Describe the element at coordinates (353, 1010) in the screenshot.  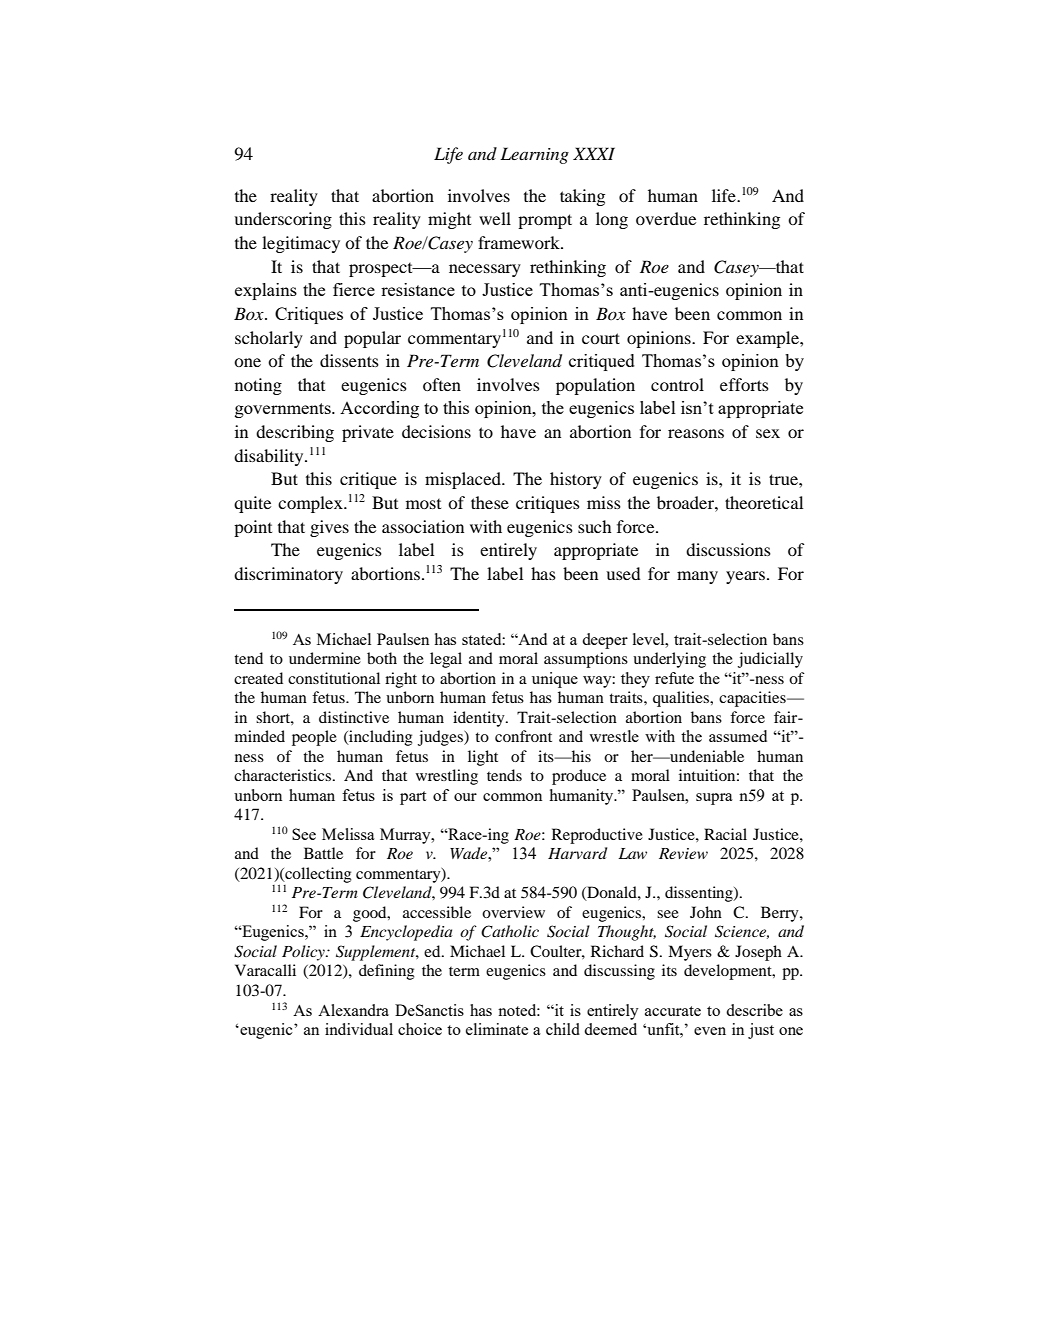
I see `Alexandra` at that location.
